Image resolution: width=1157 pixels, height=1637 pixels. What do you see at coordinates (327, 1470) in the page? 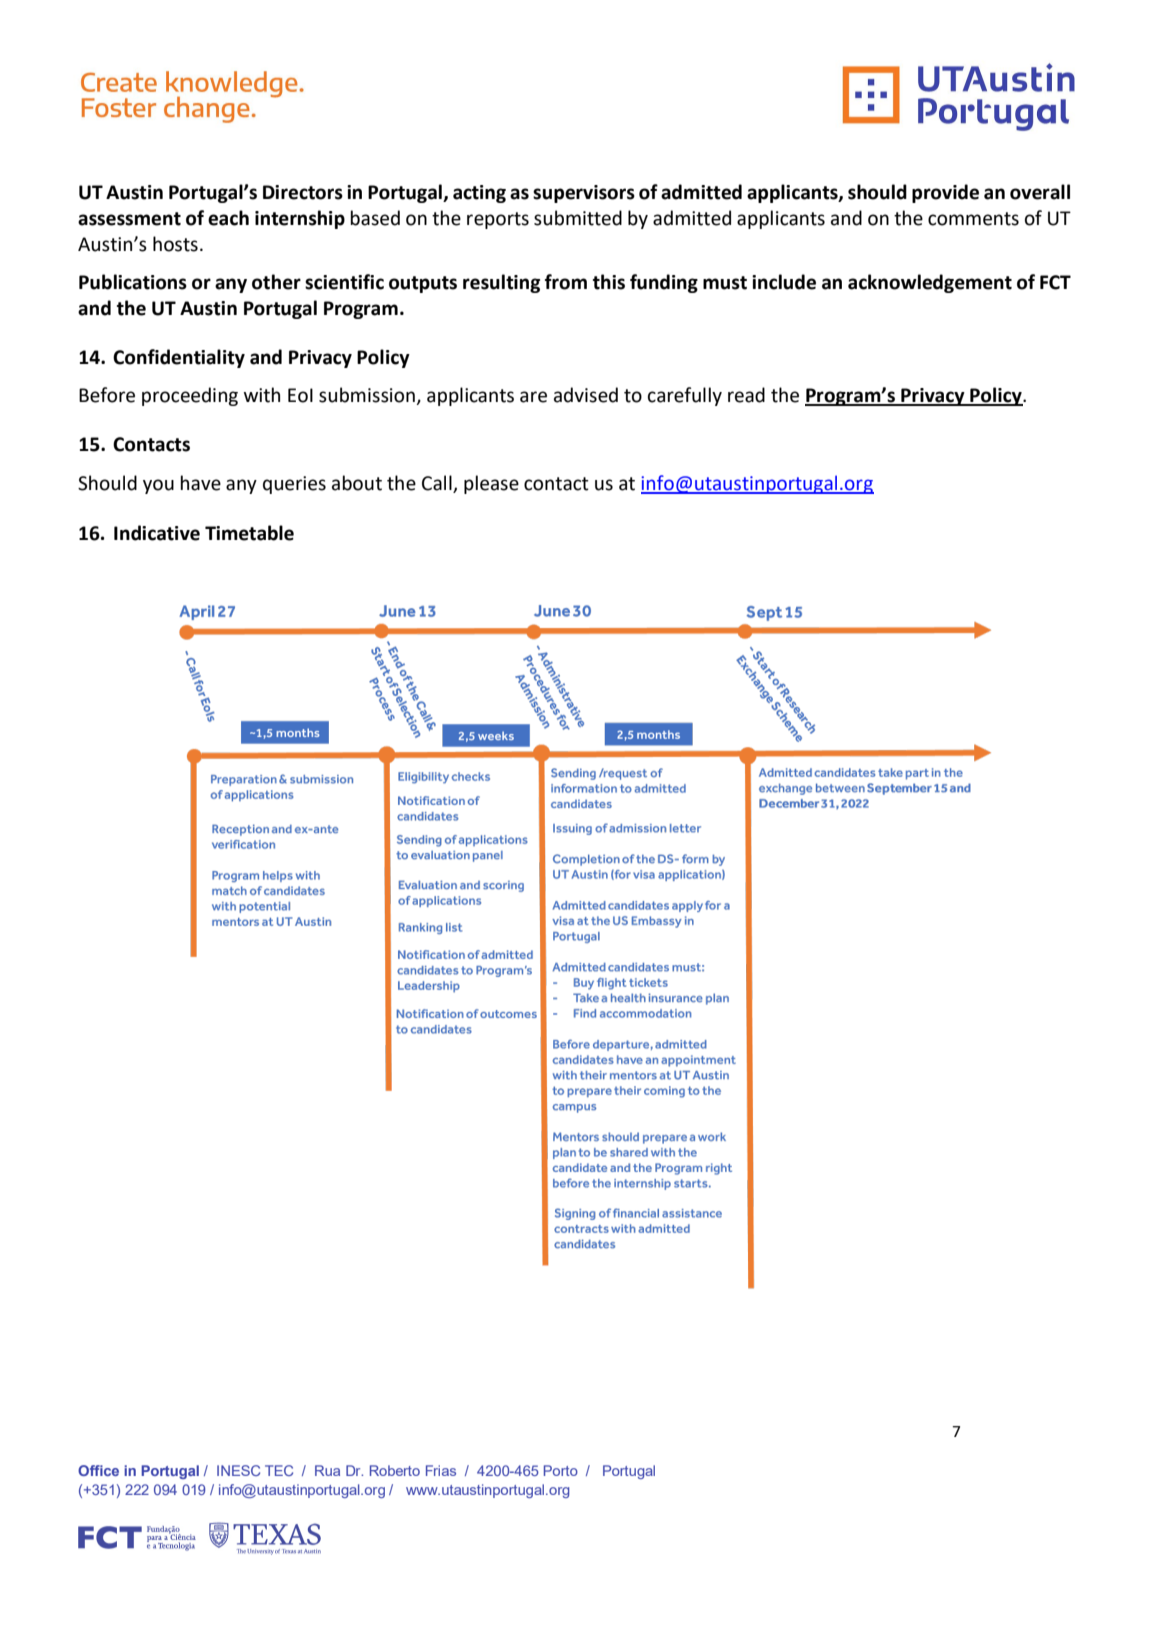
I see `Rua` at bounding box center [327, 1470].
